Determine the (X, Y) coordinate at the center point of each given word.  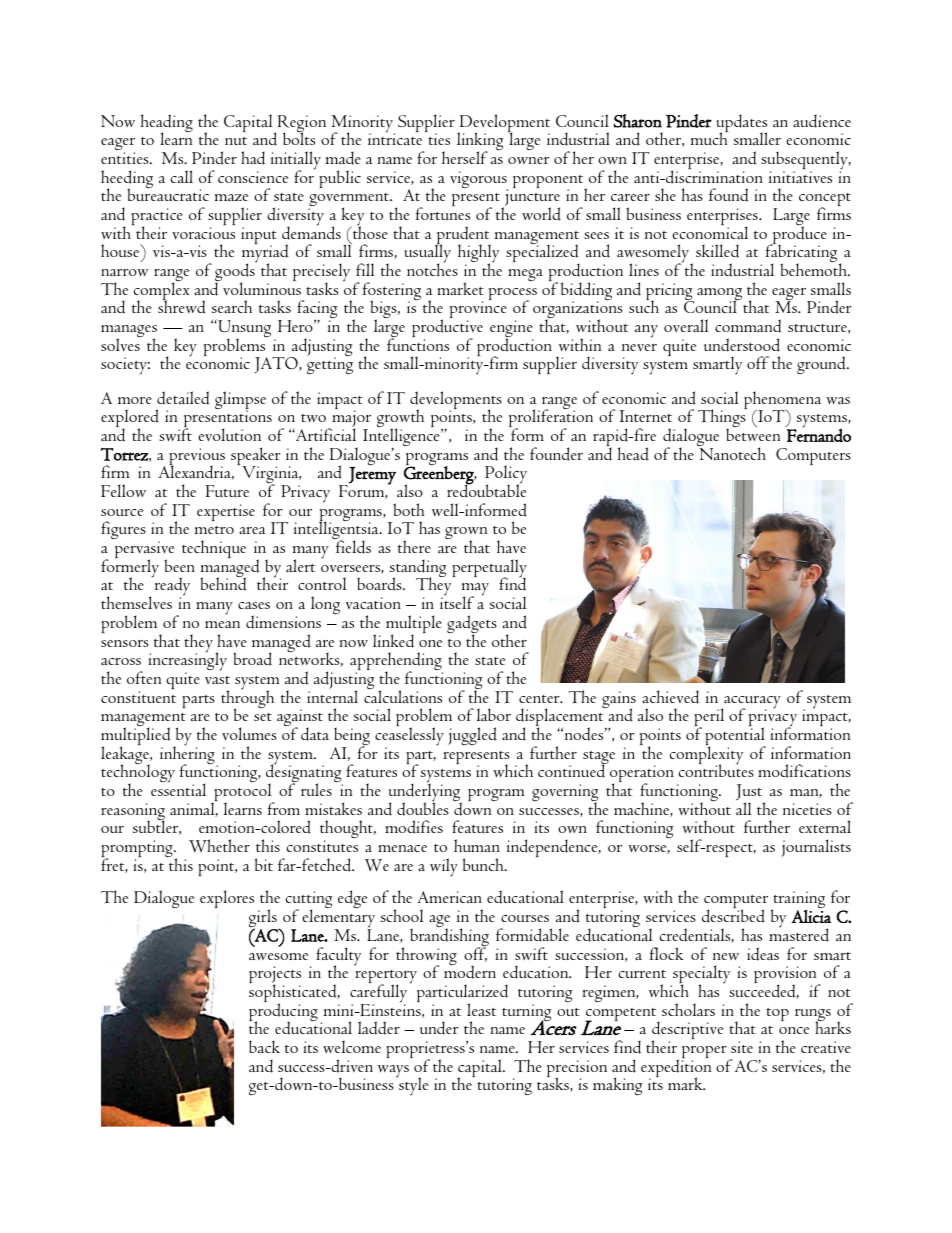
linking (480, 142)
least (481, 1009)
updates (741, 124)
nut (236, 141)
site (742, 1047)
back (264, 1046)
